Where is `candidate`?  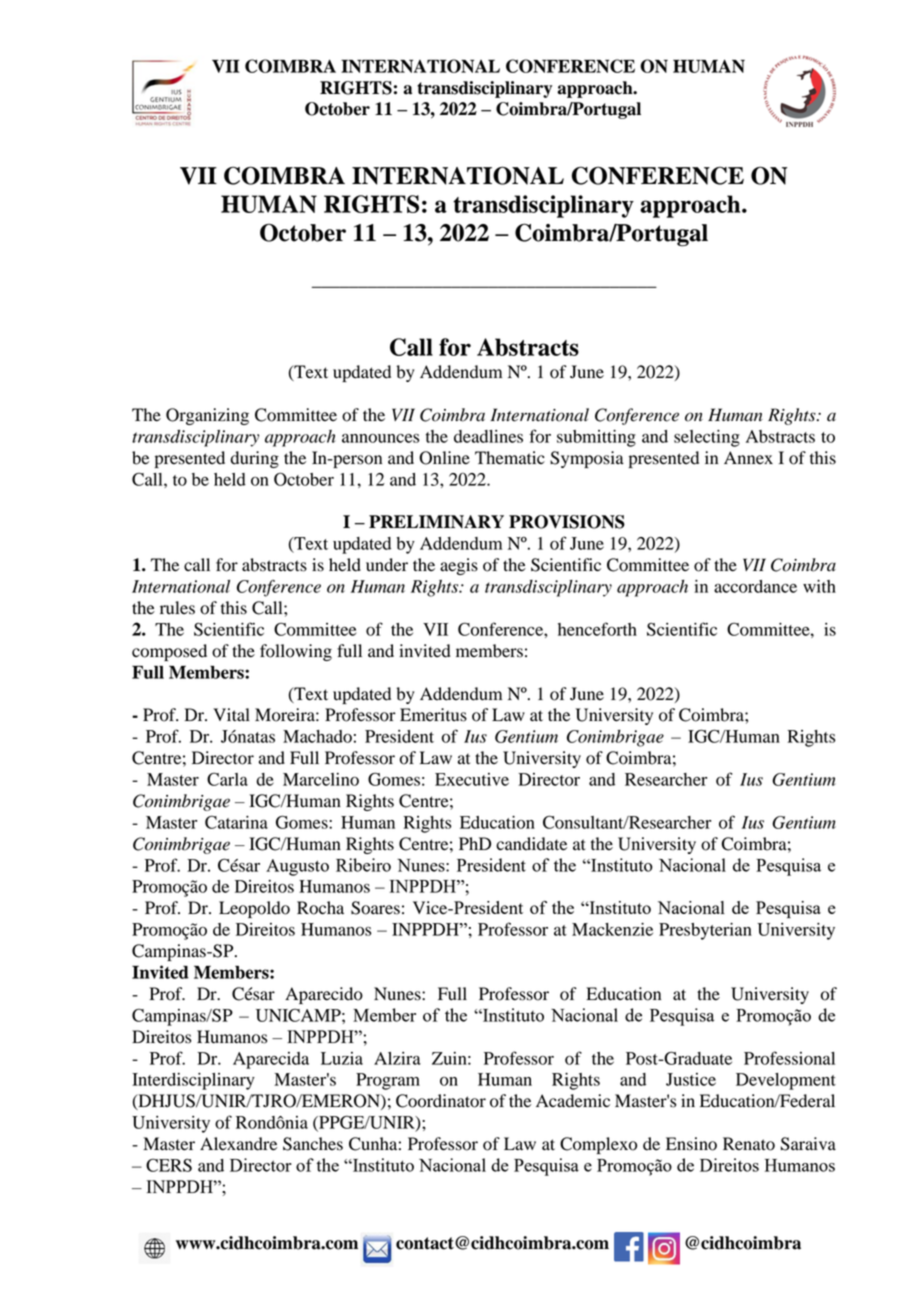 candidate is located at coordinates (531, 844).
